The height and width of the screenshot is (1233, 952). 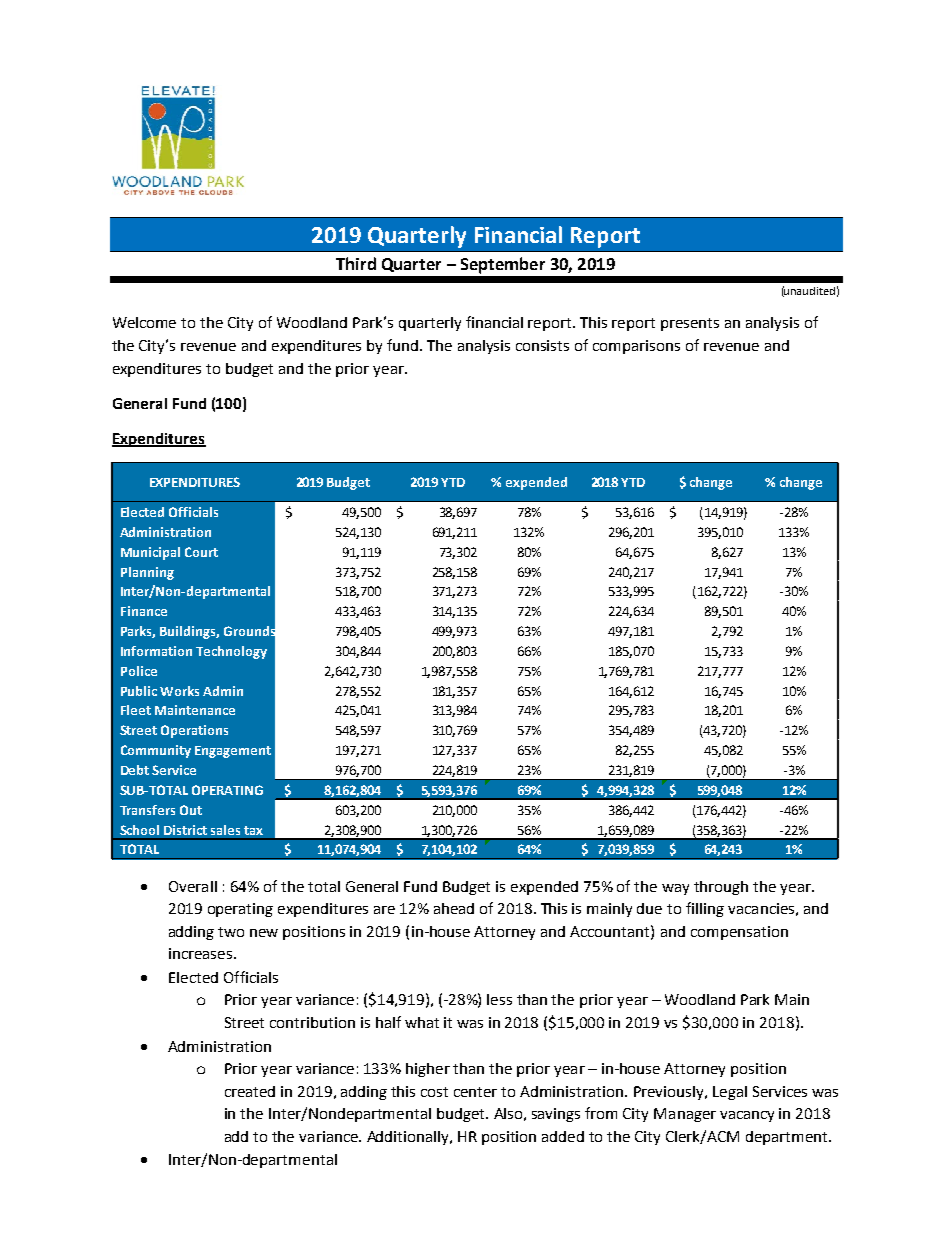 I want to click on presents, so click(x=690, y=324).
